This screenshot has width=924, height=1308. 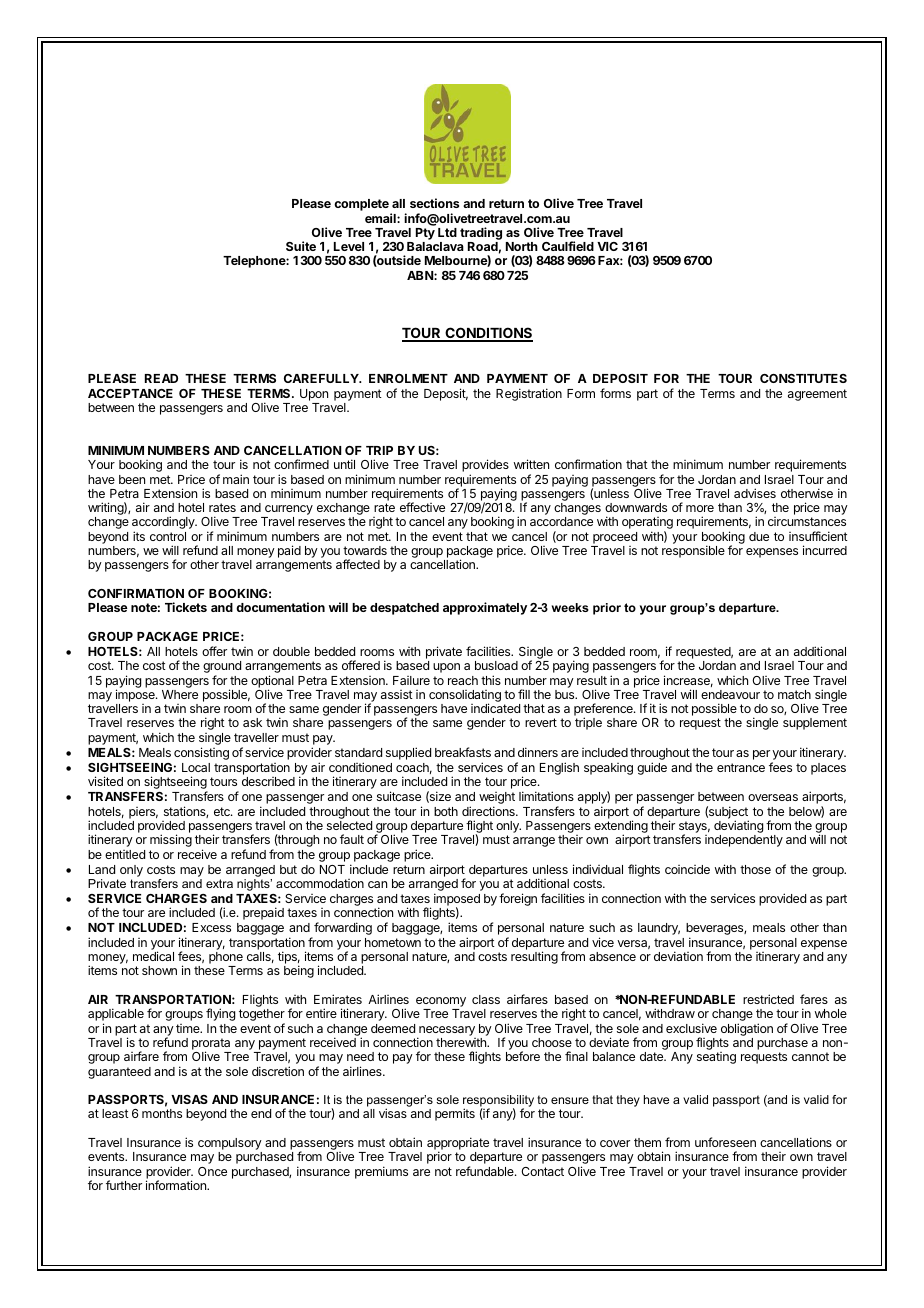 What do you see at coordinates (481, 235) in the screenshot?
I see `trading` at bounding box center [481, 235].
